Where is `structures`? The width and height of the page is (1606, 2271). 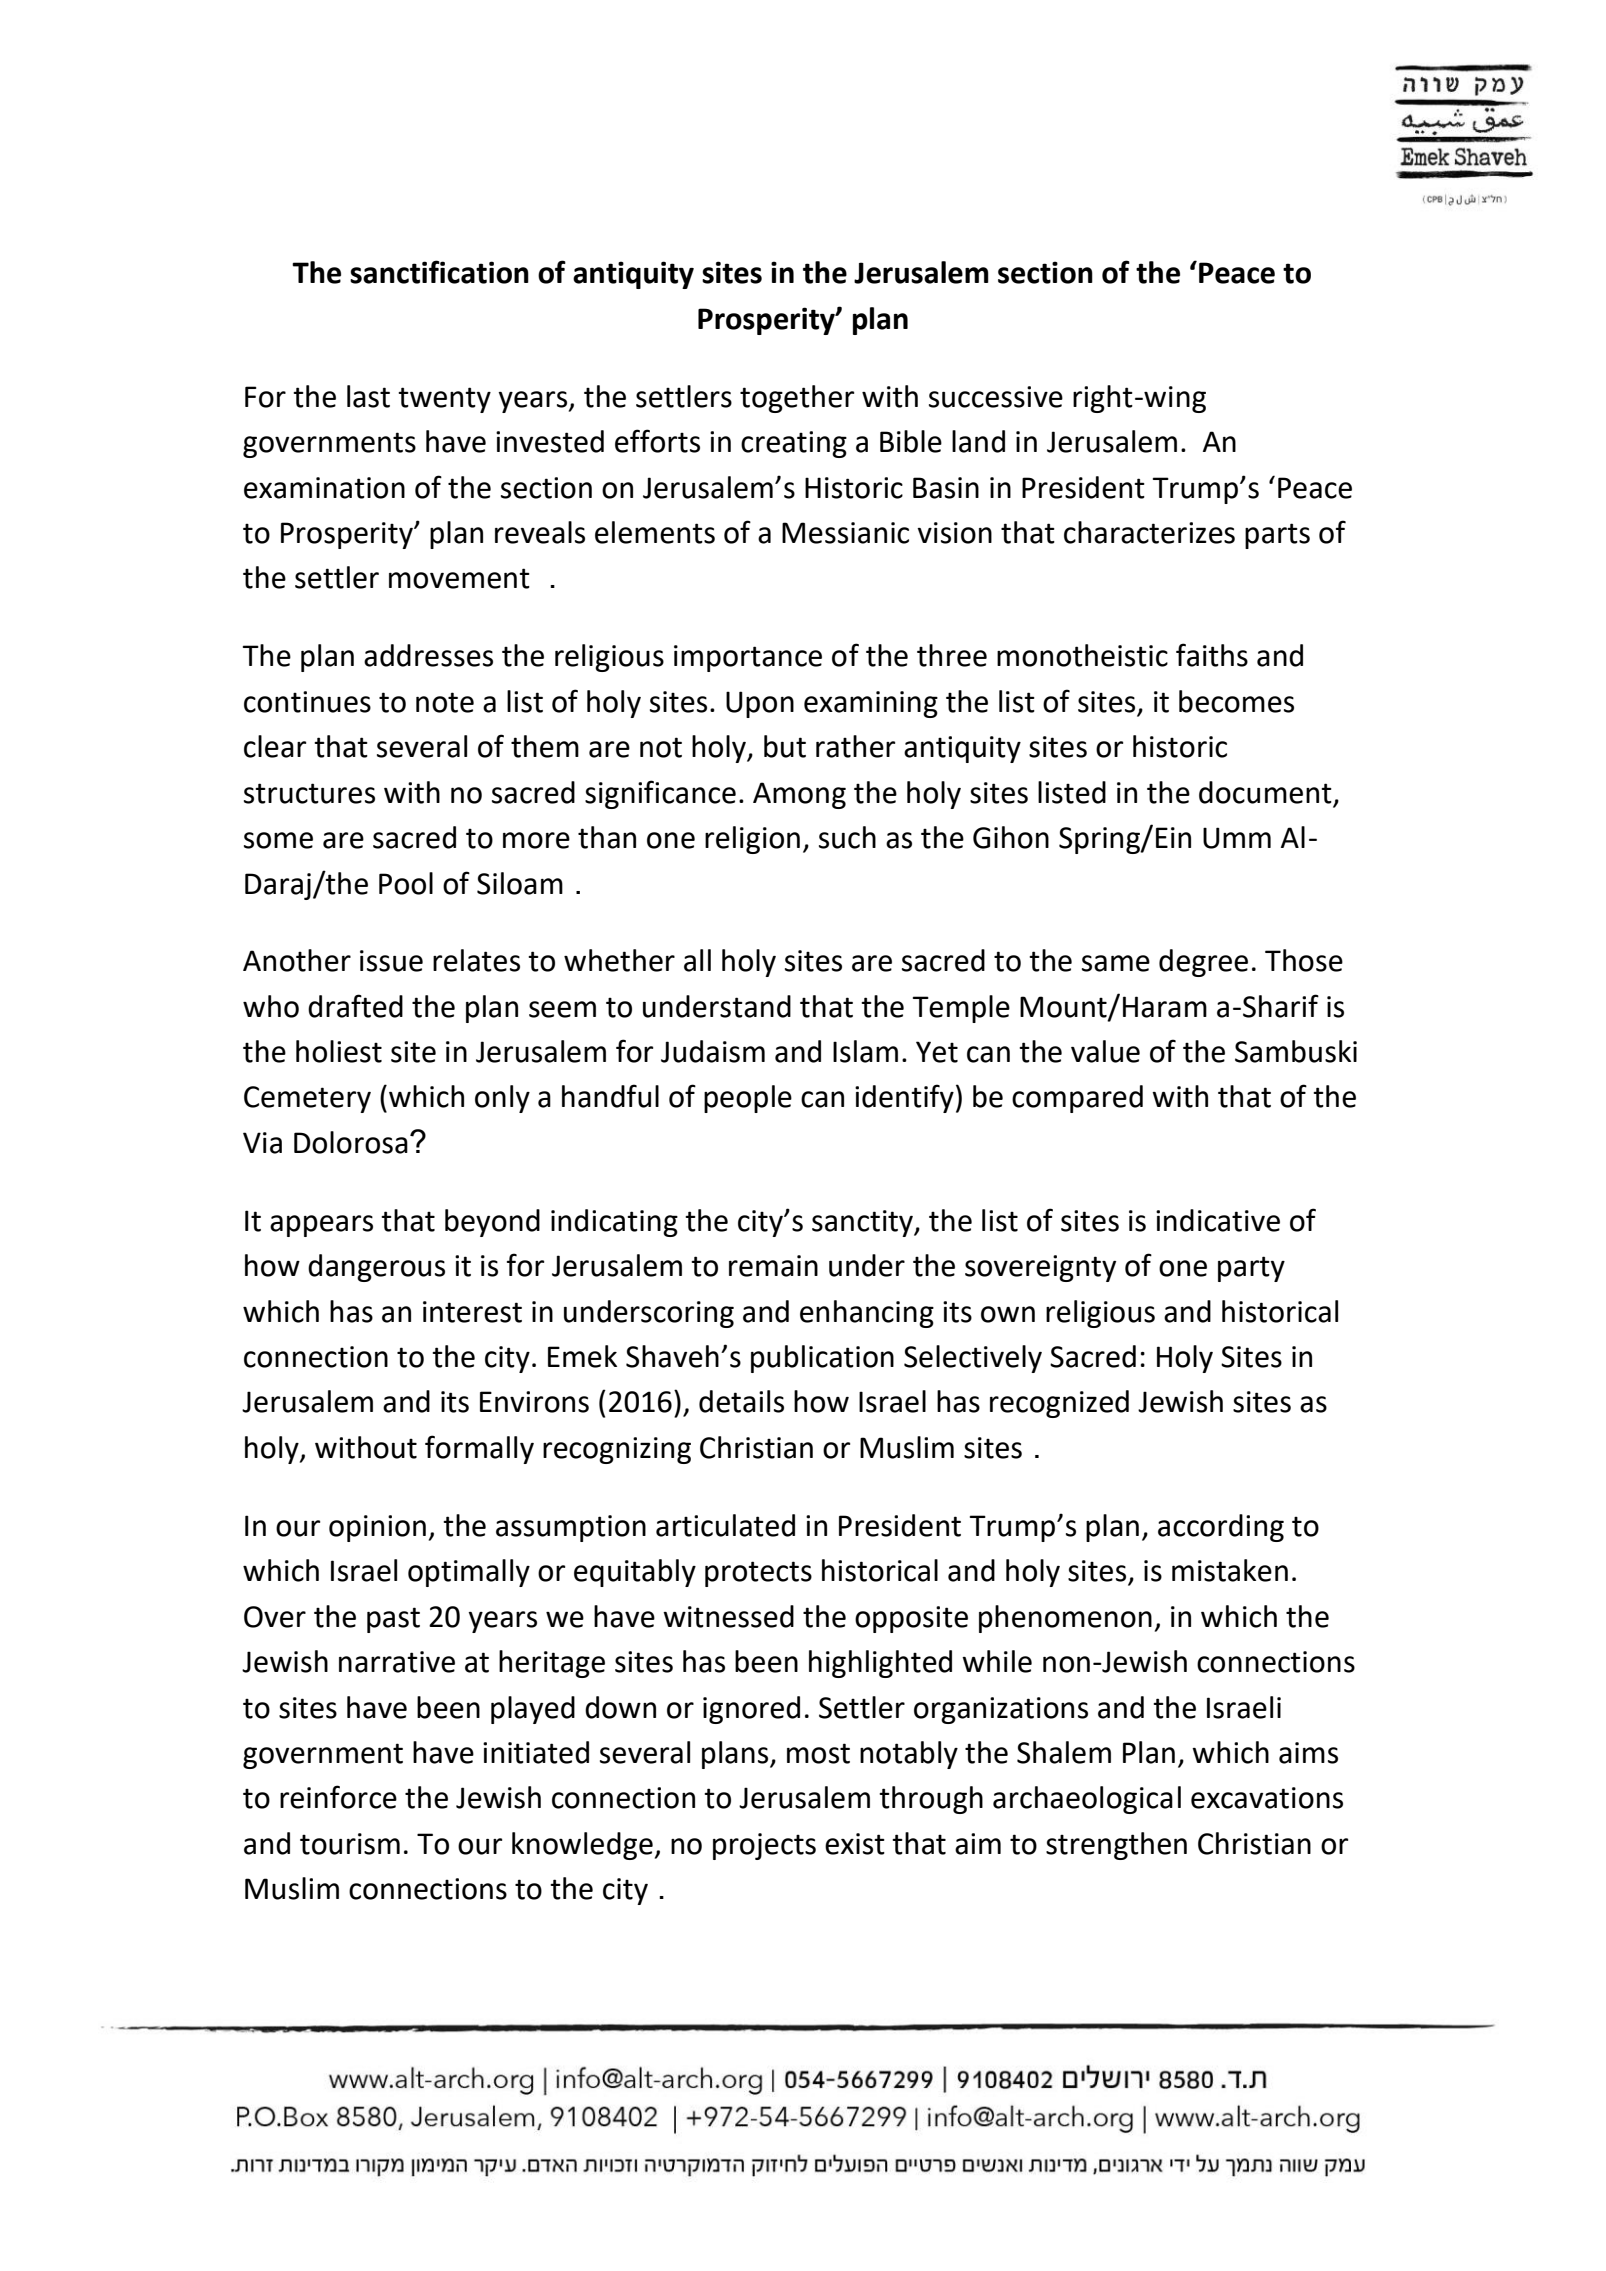
structures is located at coordinates (309, 793).
